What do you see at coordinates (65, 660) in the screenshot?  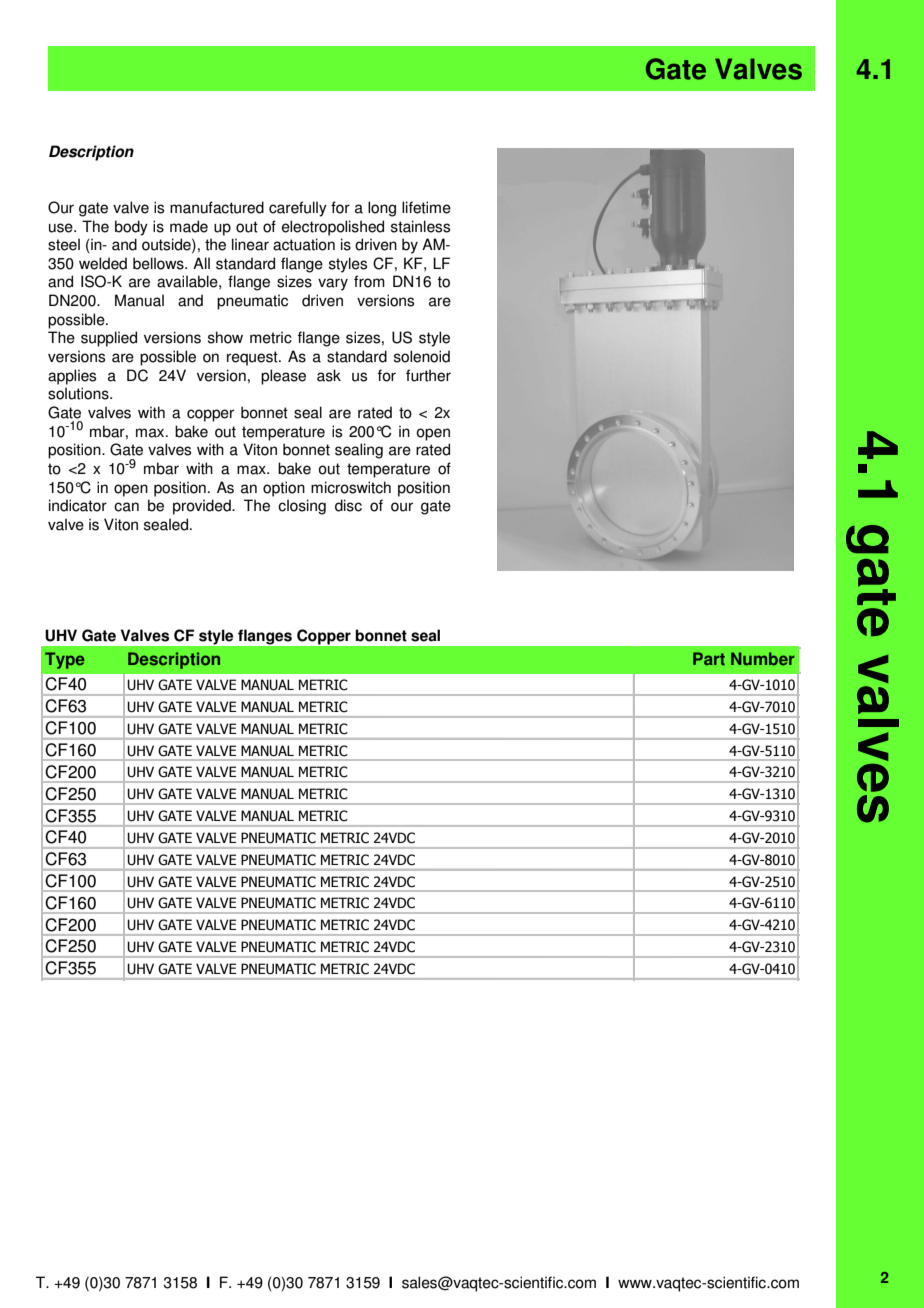 I see `Type` at bounding box center [65, 660].
